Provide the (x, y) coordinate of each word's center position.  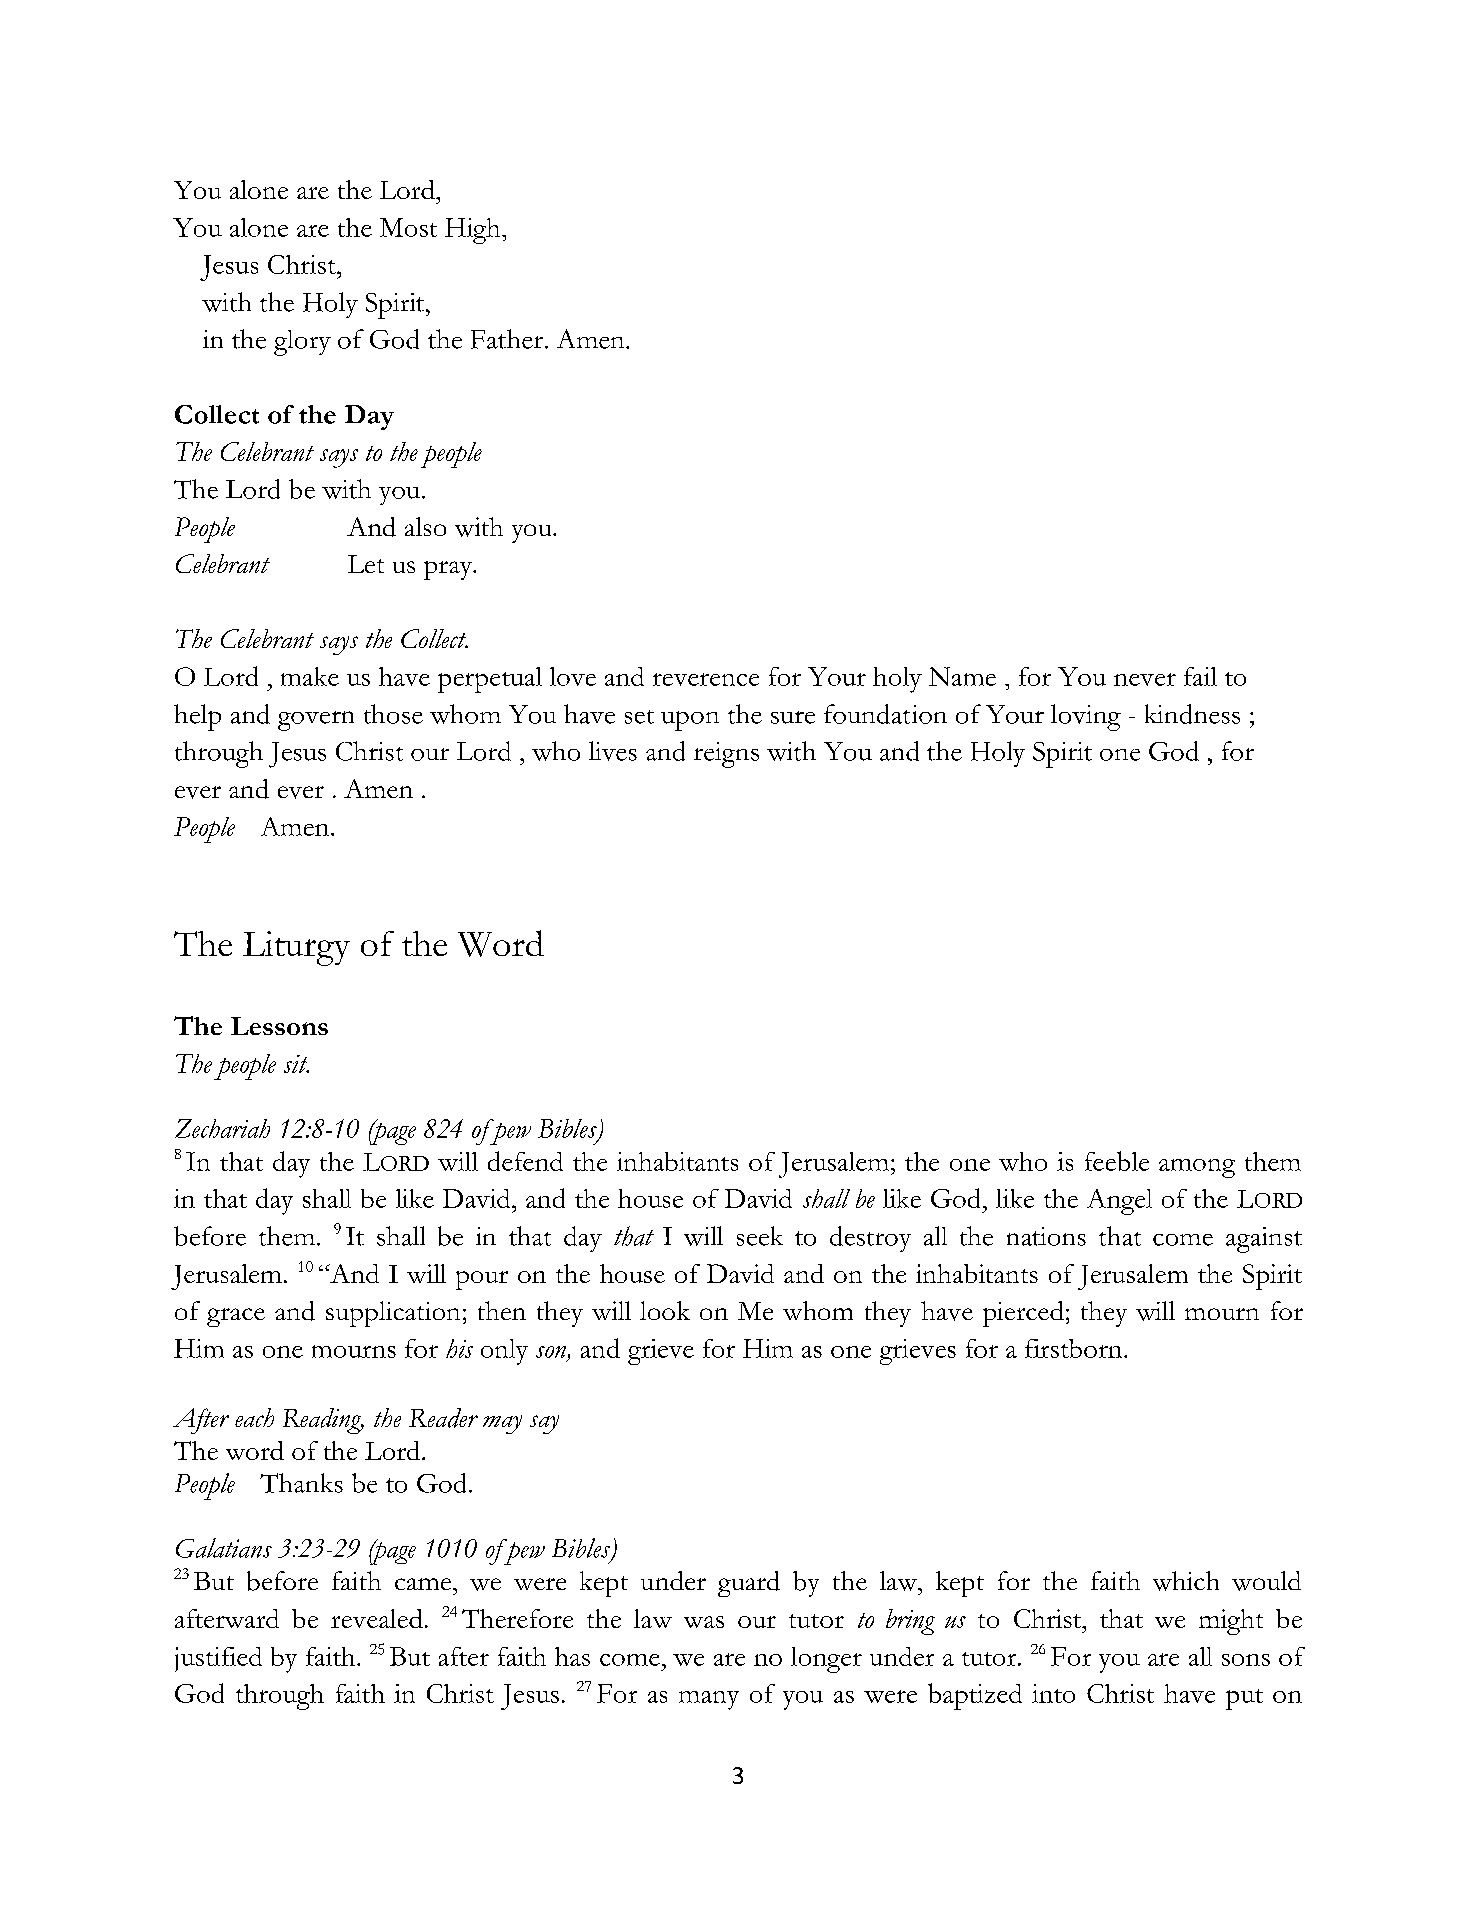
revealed (377, 1618)
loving (1086, 717)
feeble (1117, 1161)
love (573, 676)
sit (296, 1064)
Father (507, 339)
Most (408, 227)
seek (760, 1236)
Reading (323, 1421)
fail (1200, 676)
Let (366, 564)
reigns (726, 755)
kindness (1192, 714)
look (665, 1310)
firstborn (1075, 1348)
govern (316, 721)
